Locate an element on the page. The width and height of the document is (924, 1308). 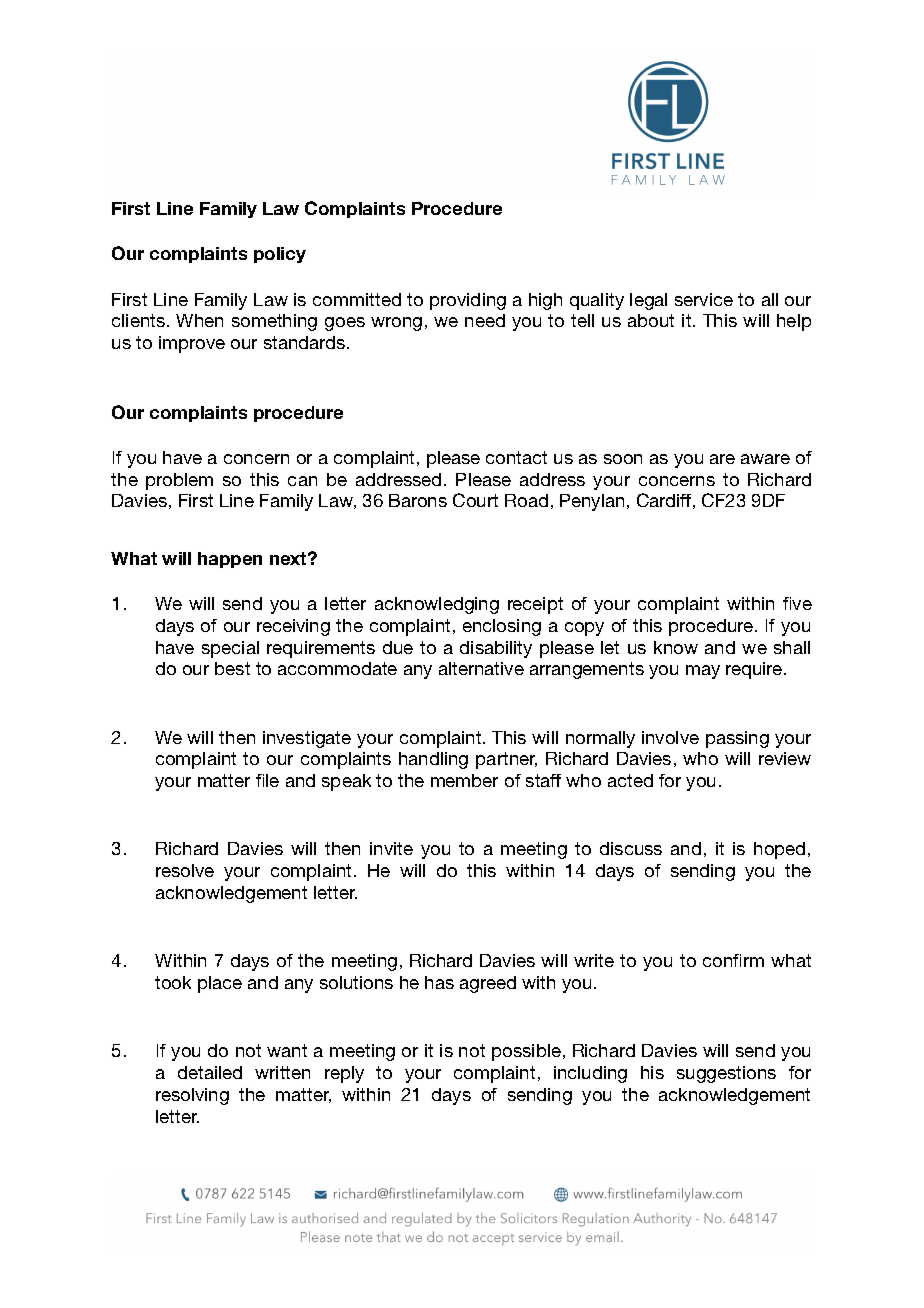
When is located at coordinates (199, 320).
